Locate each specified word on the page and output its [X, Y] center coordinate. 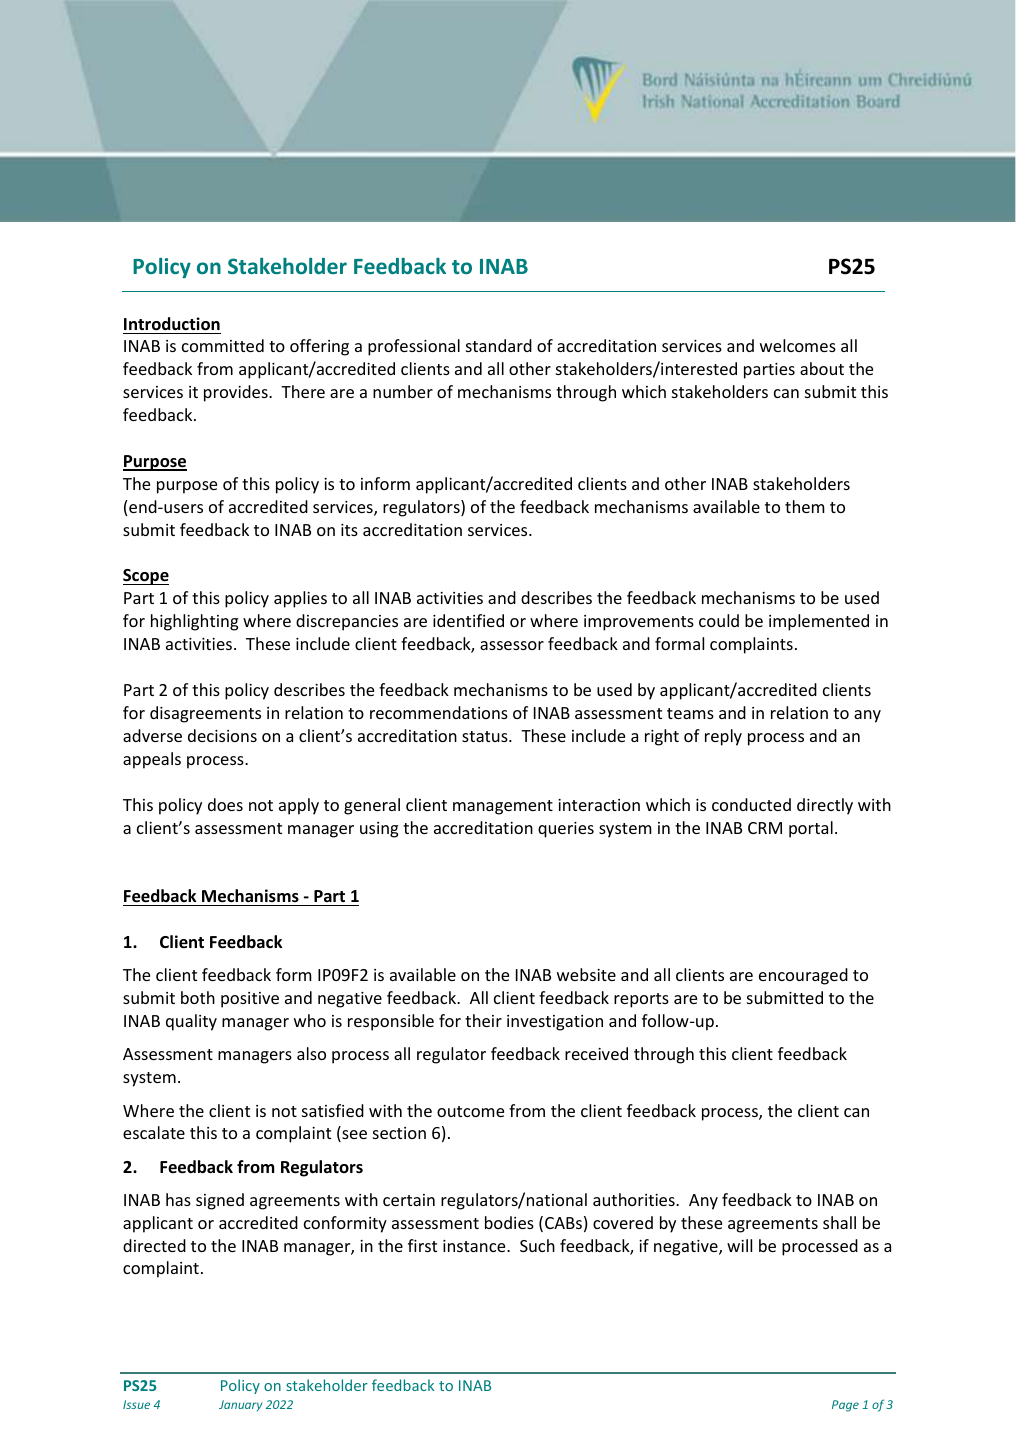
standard [499, 345]
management [503, 807]
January [240, 1405]
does [225, 804]
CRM [765, 828]
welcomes [798, 345]
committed [223, 345]
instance [475, 1246]
